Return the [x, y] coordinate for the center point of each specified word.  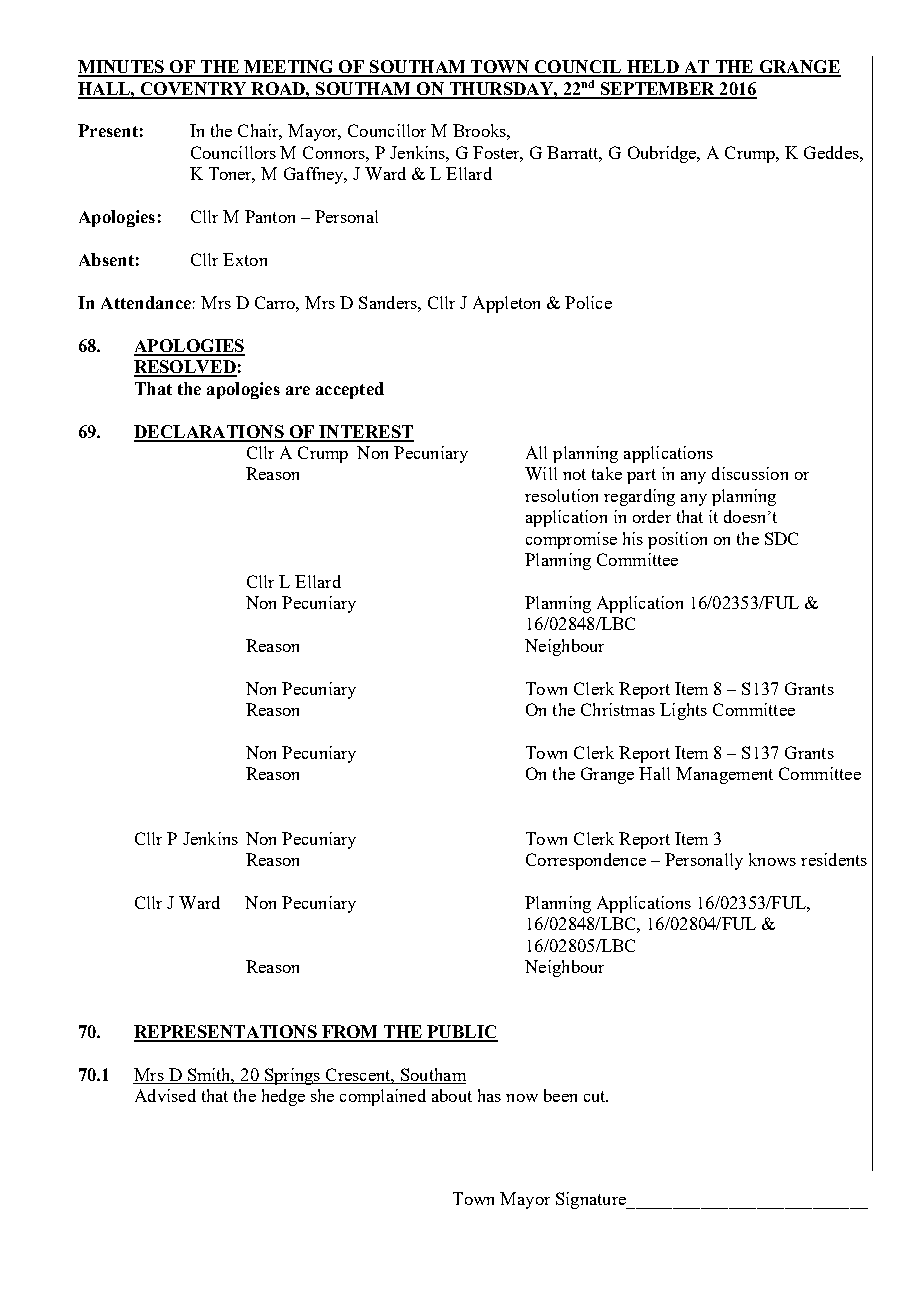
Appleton [506, 304]
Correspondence [586, 861]
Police [588, 302]
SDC [781, 538]
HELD [652, 68]
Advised [165, 1095]
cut [596, 1096]
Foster [498, 154]
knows [772, 859]
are [298, 390]
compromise [571, 540]
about [452, 1095]
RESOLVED [185, 368]
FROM [350, 1033]
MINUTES [122, 68]
